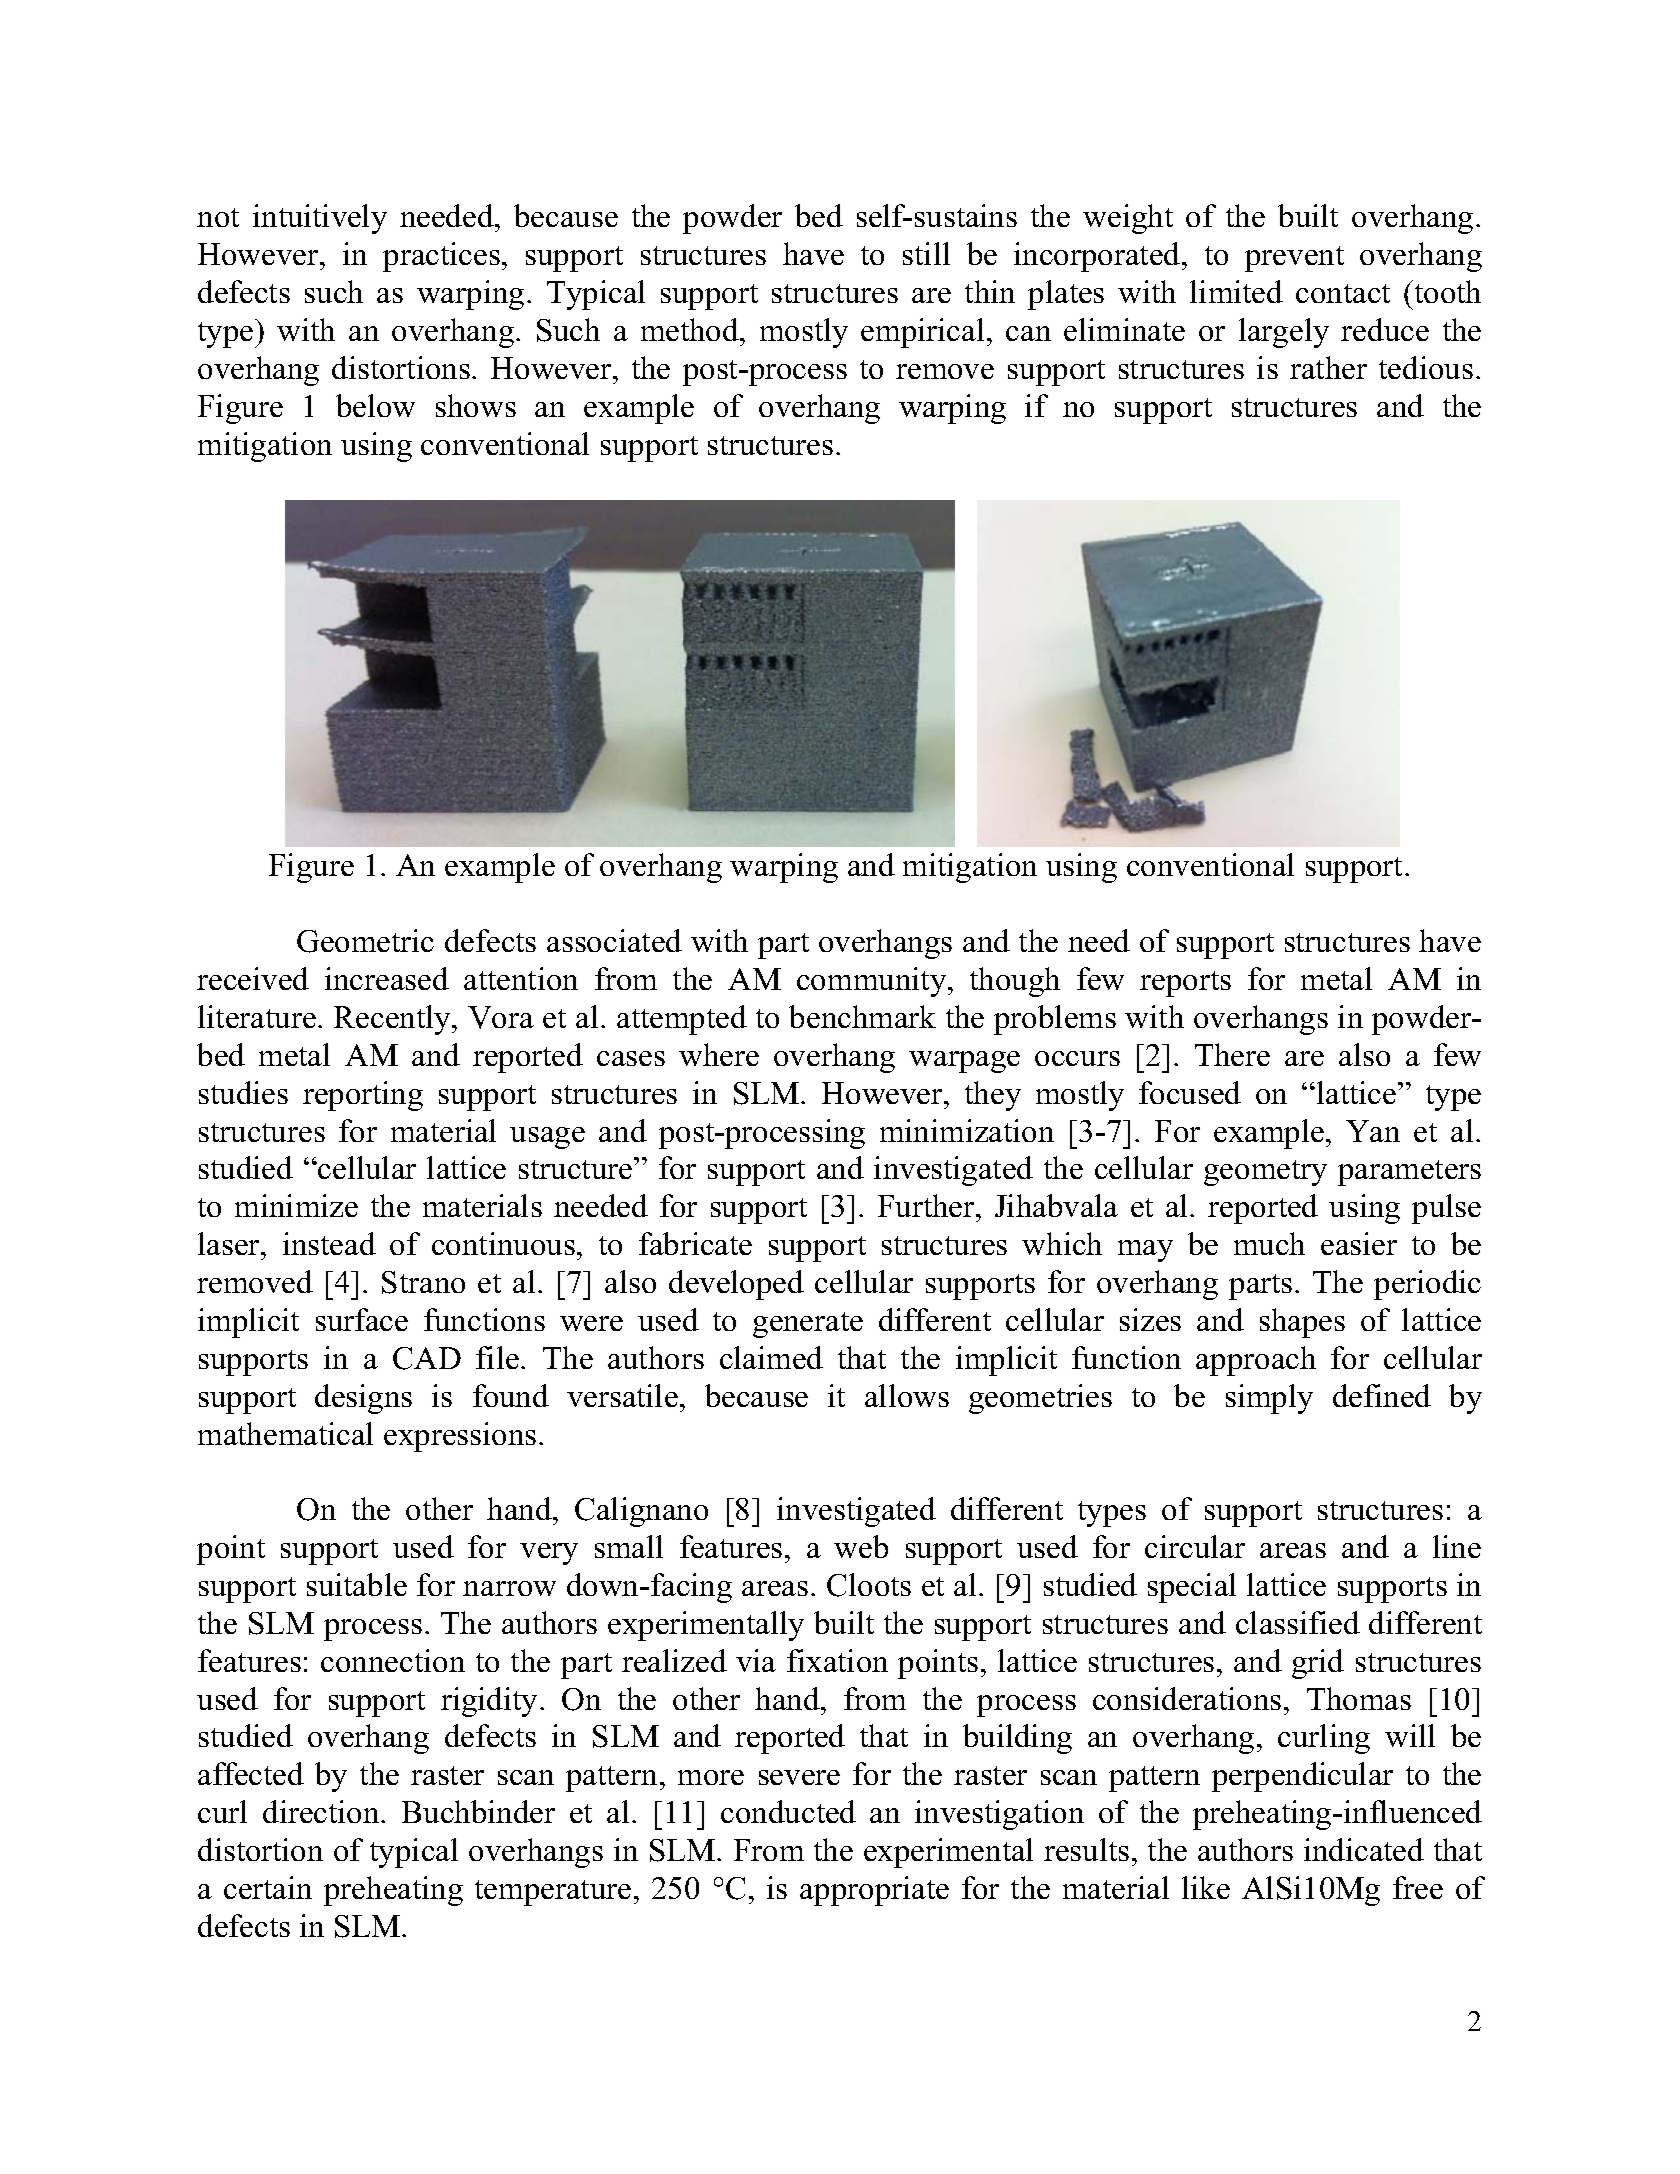  What do you see at coordinates (1185, 984) in the screenshot?
I see `reports` at bounding box center [1185, 984].
